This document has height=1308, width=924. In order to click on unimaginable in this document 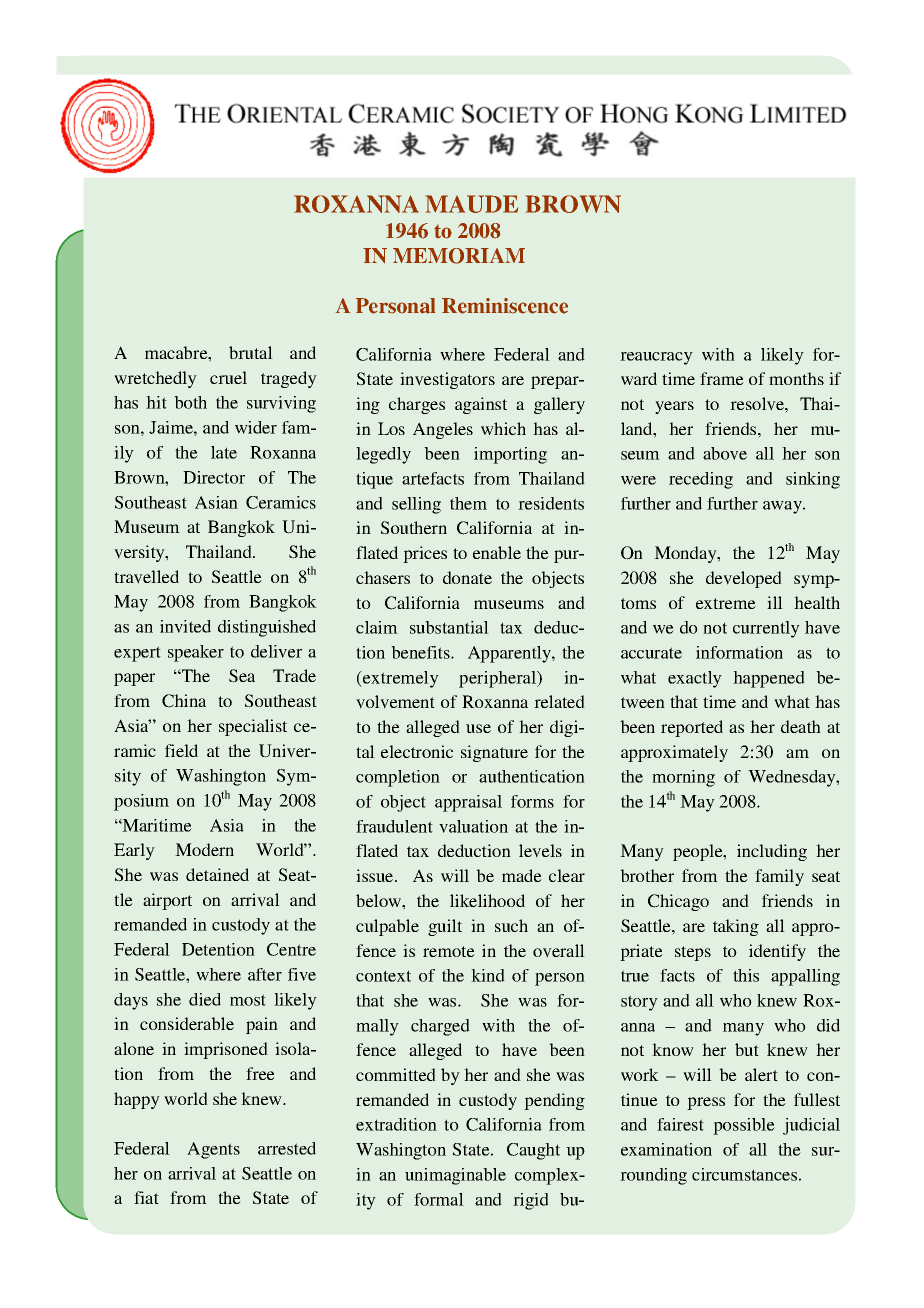, I will do `click(455, 1176)`.
